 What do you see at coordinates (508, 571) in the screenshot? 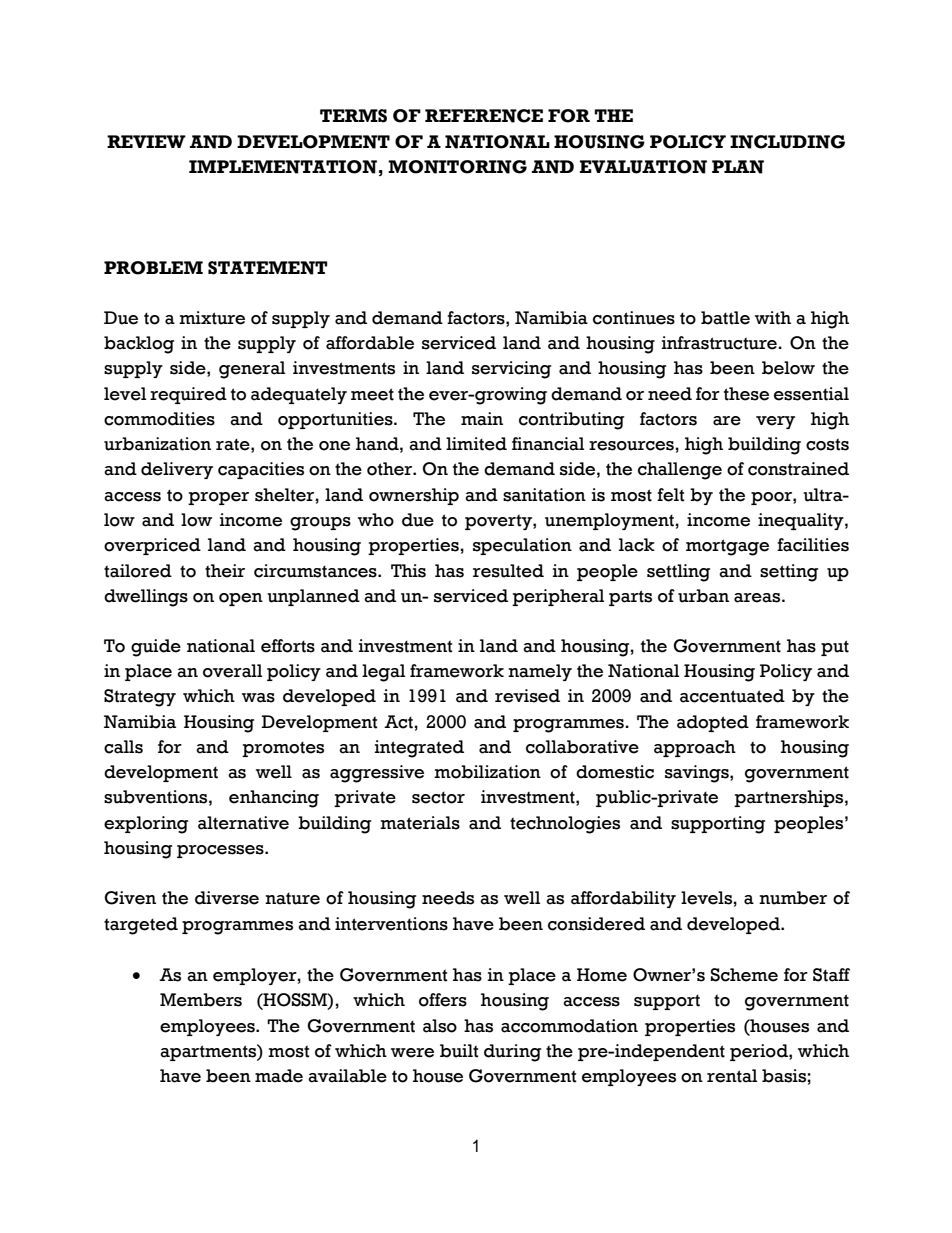
I see `resulted` at bounding box center [508, 571].
